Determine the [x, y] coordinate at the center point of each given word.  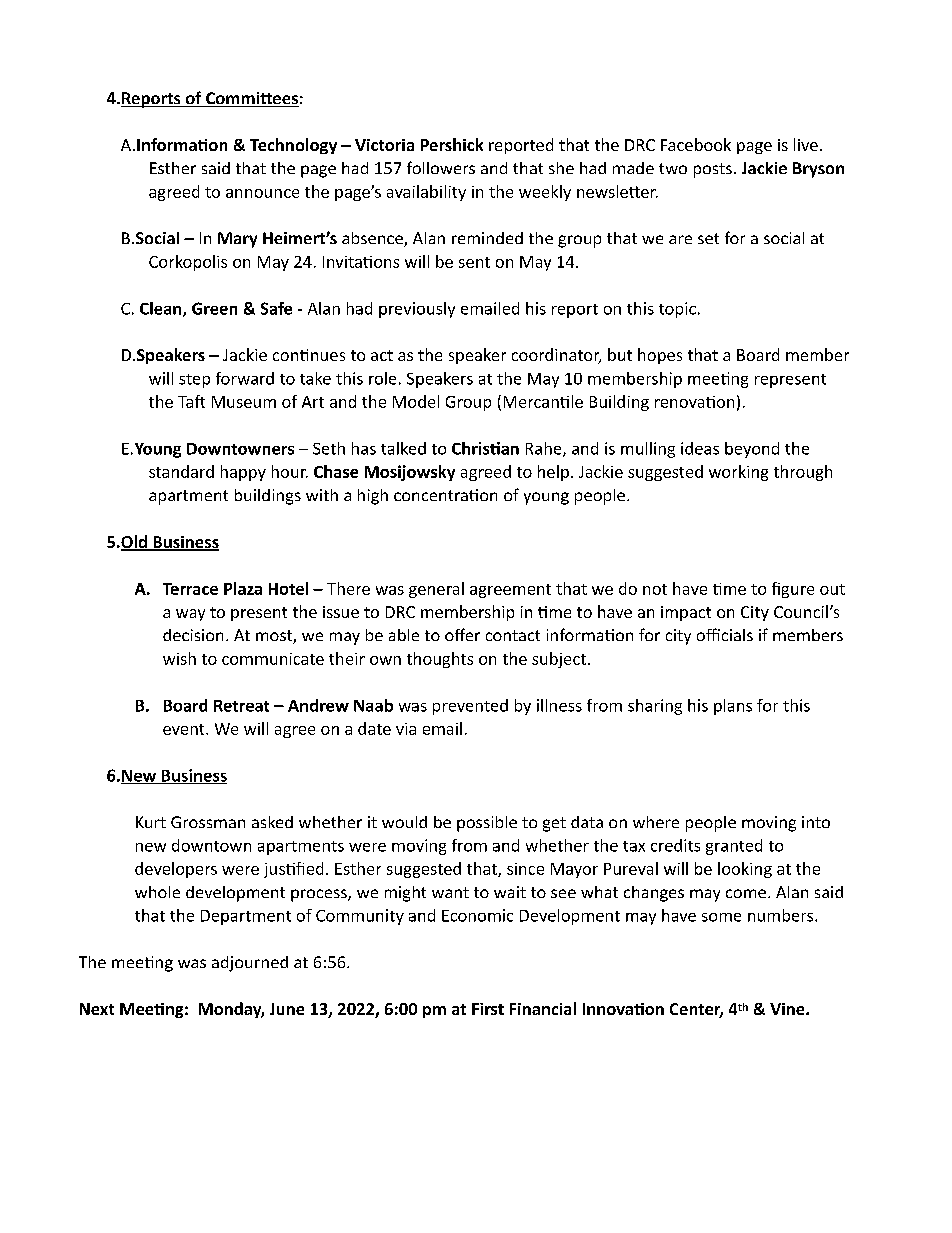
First [488, 1009]
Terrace [190, 589]
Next [97, 1009]
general [436, 590]
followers [441, 167]
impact [686, 613]
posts [713, 170]
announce [262, 193]
